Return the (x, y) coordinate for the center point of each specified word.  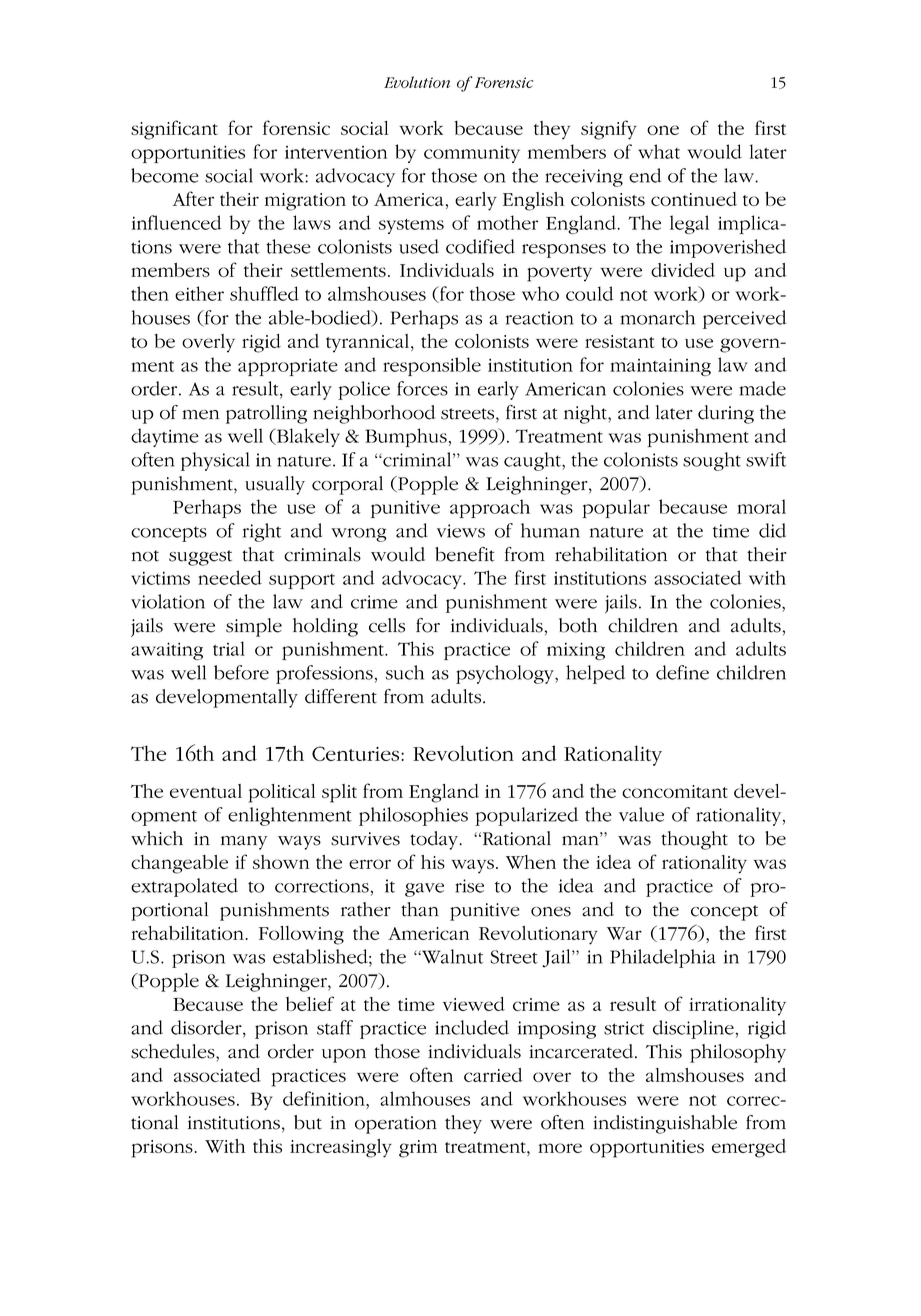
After (193, 198)
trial (229, 648)
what (659, 151)
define (682, 672)
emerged (749, 1148)
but (308, 1122)
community (472, 154)
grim (418, 1149)
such (405, 672)
